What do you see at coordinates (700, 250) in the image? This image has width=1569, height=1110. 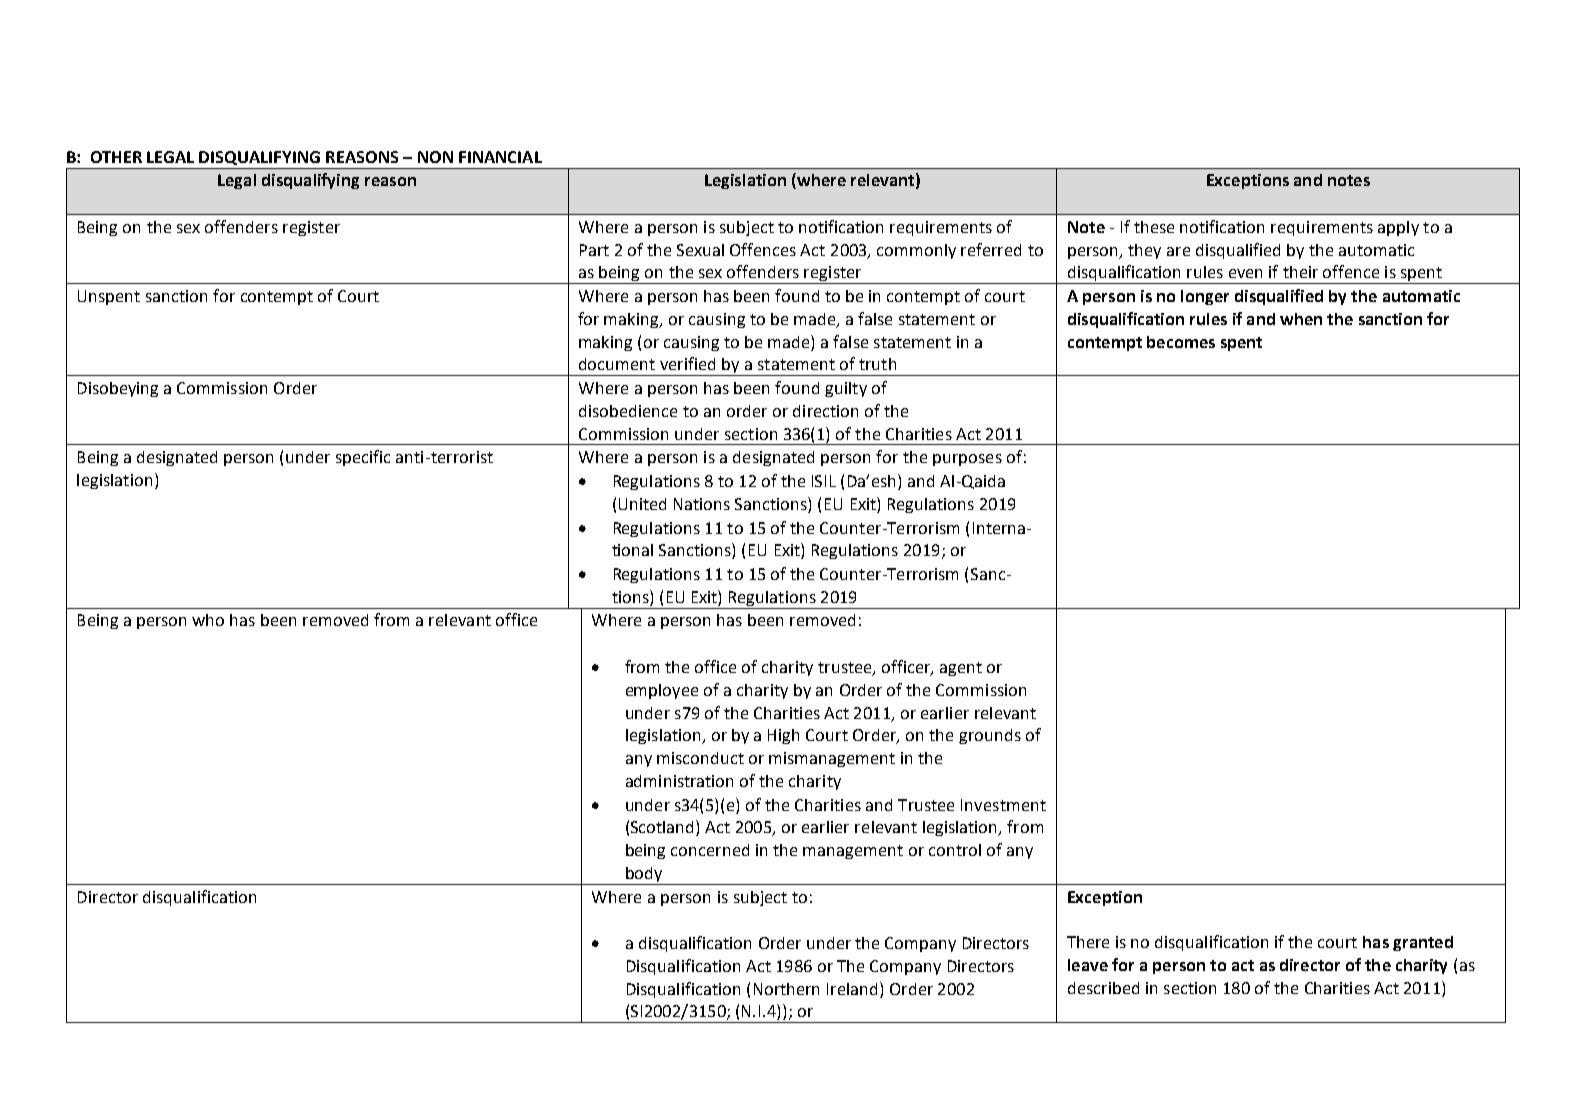 I see `Sexual` at bounding box center [700, 250].
